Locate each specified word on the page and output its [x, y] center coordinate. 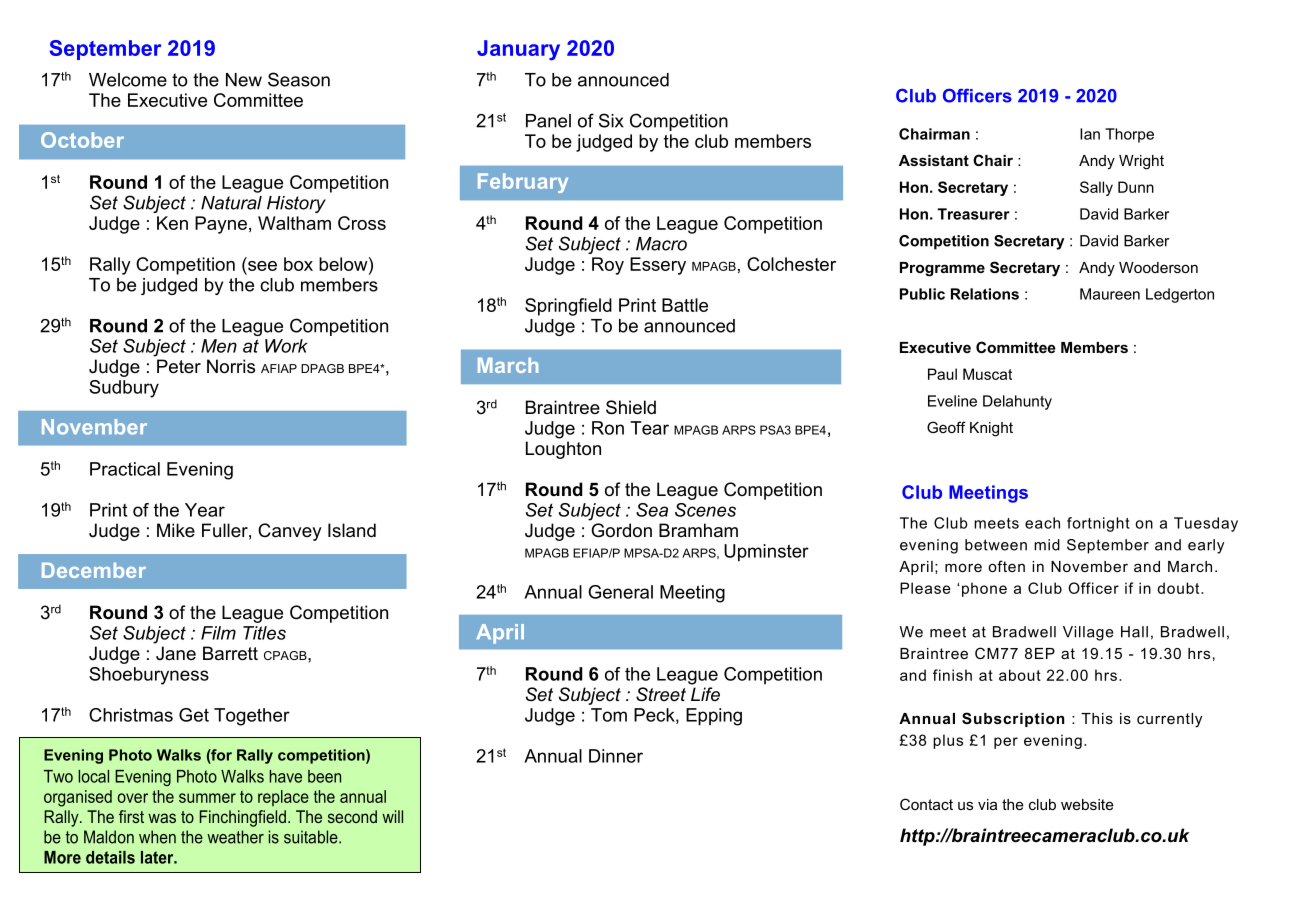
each [1042, 523]
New [244, 80]
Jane [176, 653]
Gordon [621, 530]
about [1020, 675]
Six [611, 120]
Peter [179, 366]
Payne [221, 225]
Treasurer [974, 214]
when [157, 837]
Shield [631, 407]
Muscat [987, 374]
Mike [176, 530]
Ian [1090, 134]
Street [661, 694]
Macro [661, 244]
